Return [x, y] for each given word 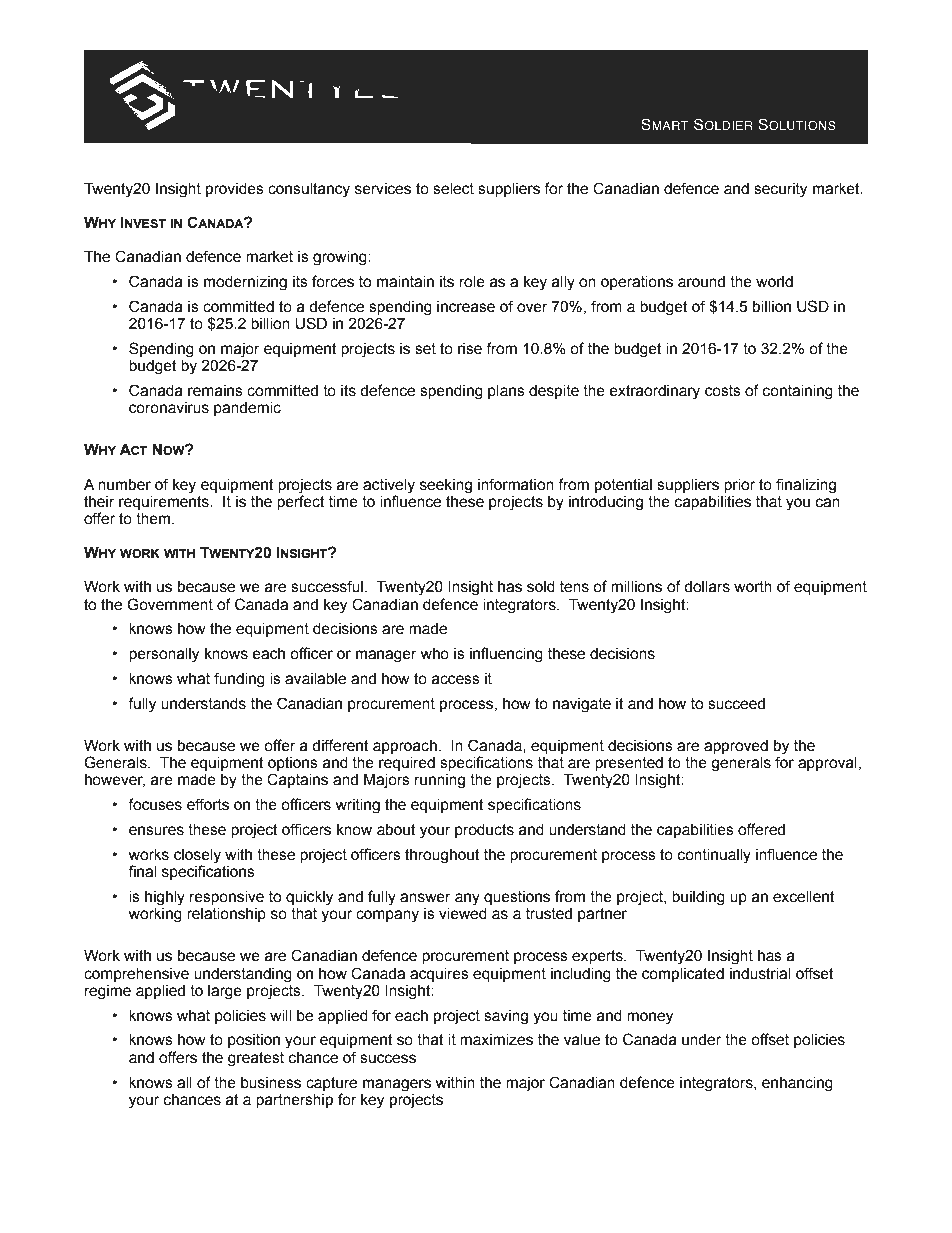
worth [753, 587]
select [453, 189]
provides [235, 190]
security [780, 190]
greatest [256, 1059]
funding [239, 680]
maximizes [496, 1040]
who [435, 654]
